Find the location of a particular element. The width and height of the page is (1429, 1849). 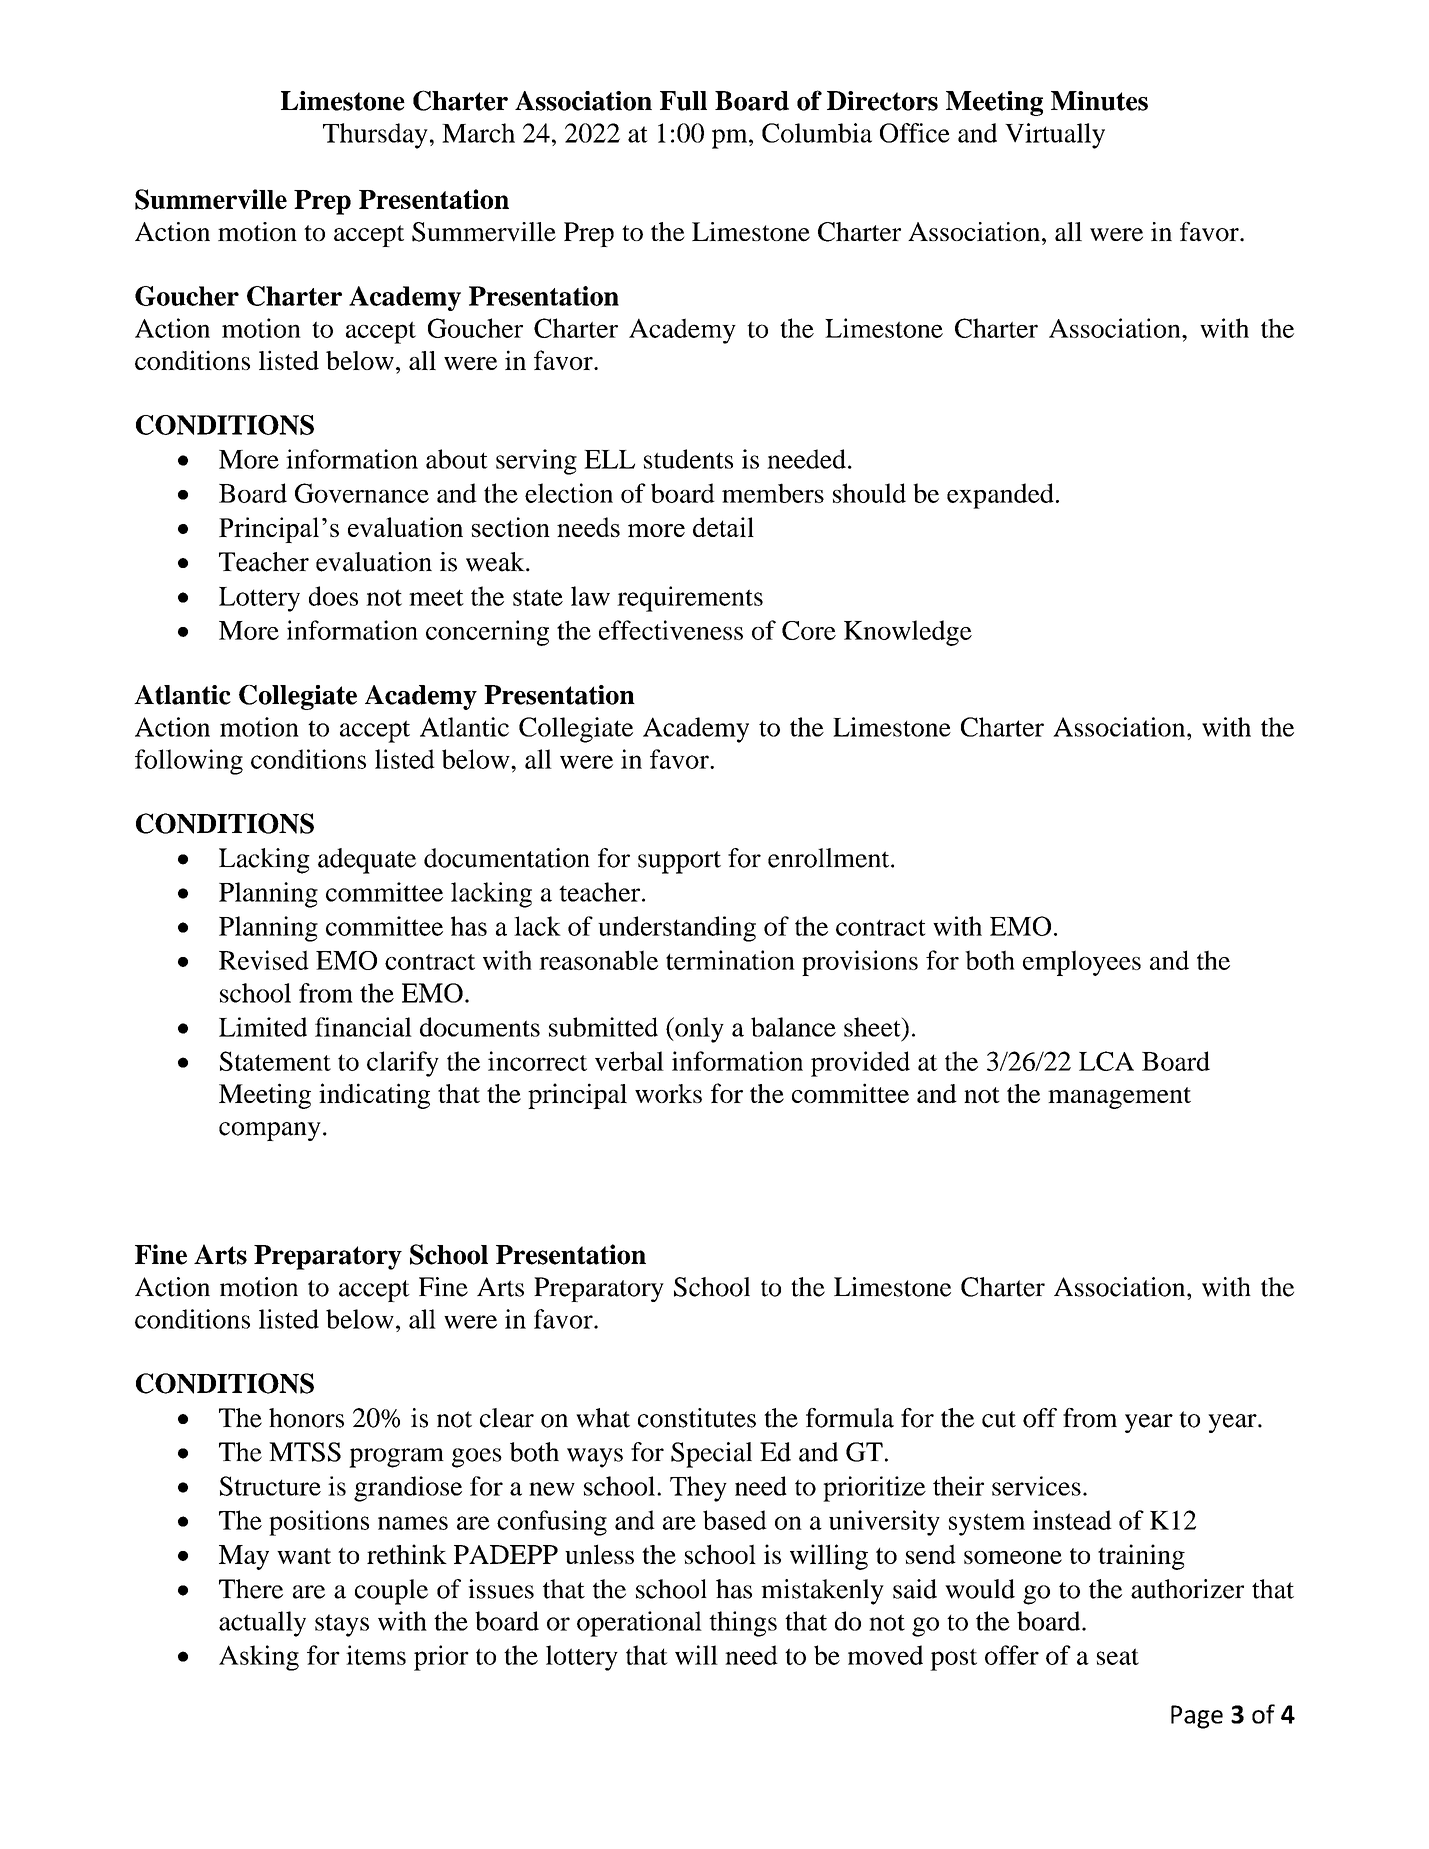

Virtually is located at coordinates (1055, 136).
